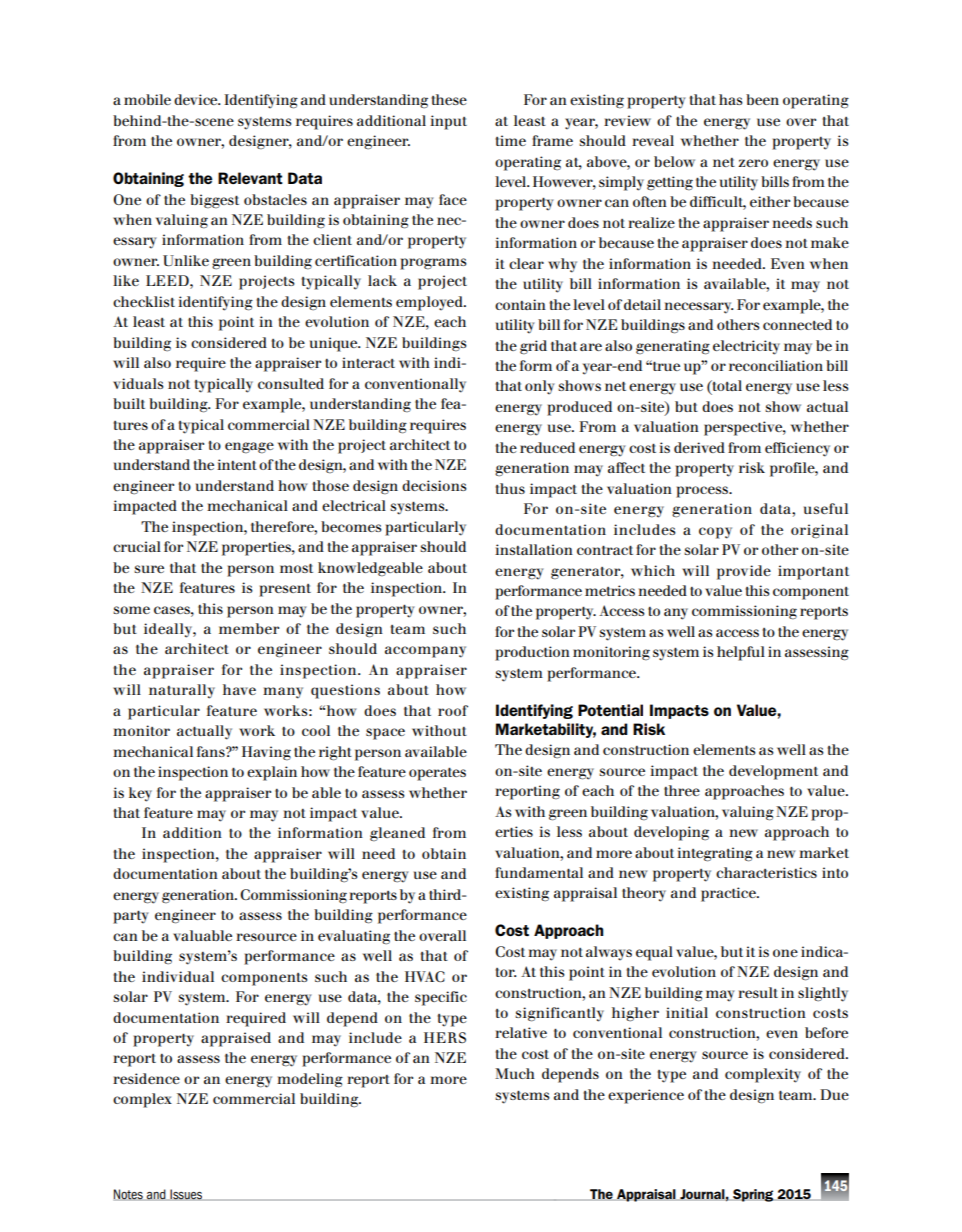 This screenshot has height=1232, width=962. Describe the element at coordinates (197, 99) in the screenshot. I see `device` at that location.
